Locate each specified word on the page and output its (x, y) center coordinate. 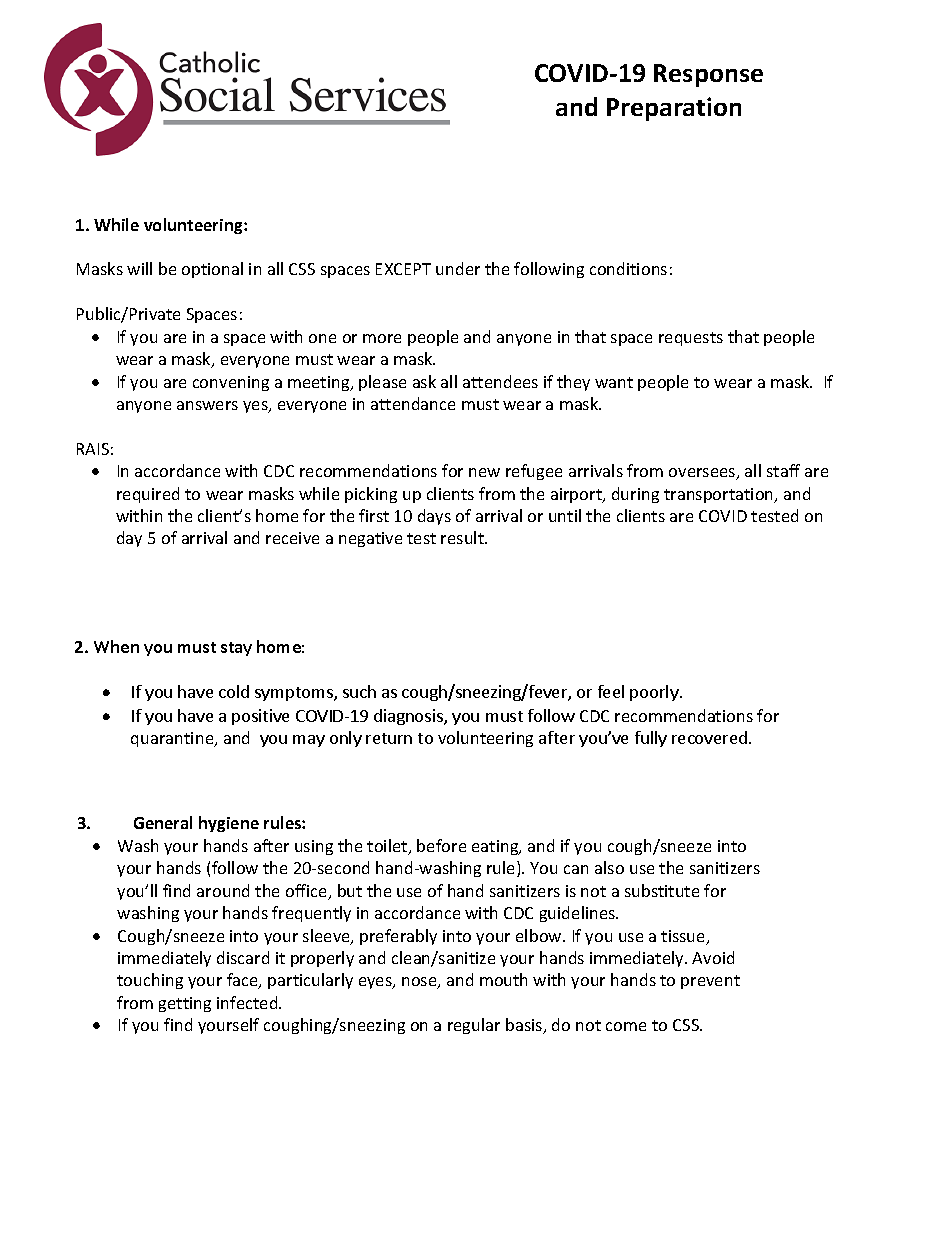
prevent (710, 982)
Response (708, 75)
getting (185, 1004)
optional (212, 270)
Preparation (674, 109)
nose (420, 983)
